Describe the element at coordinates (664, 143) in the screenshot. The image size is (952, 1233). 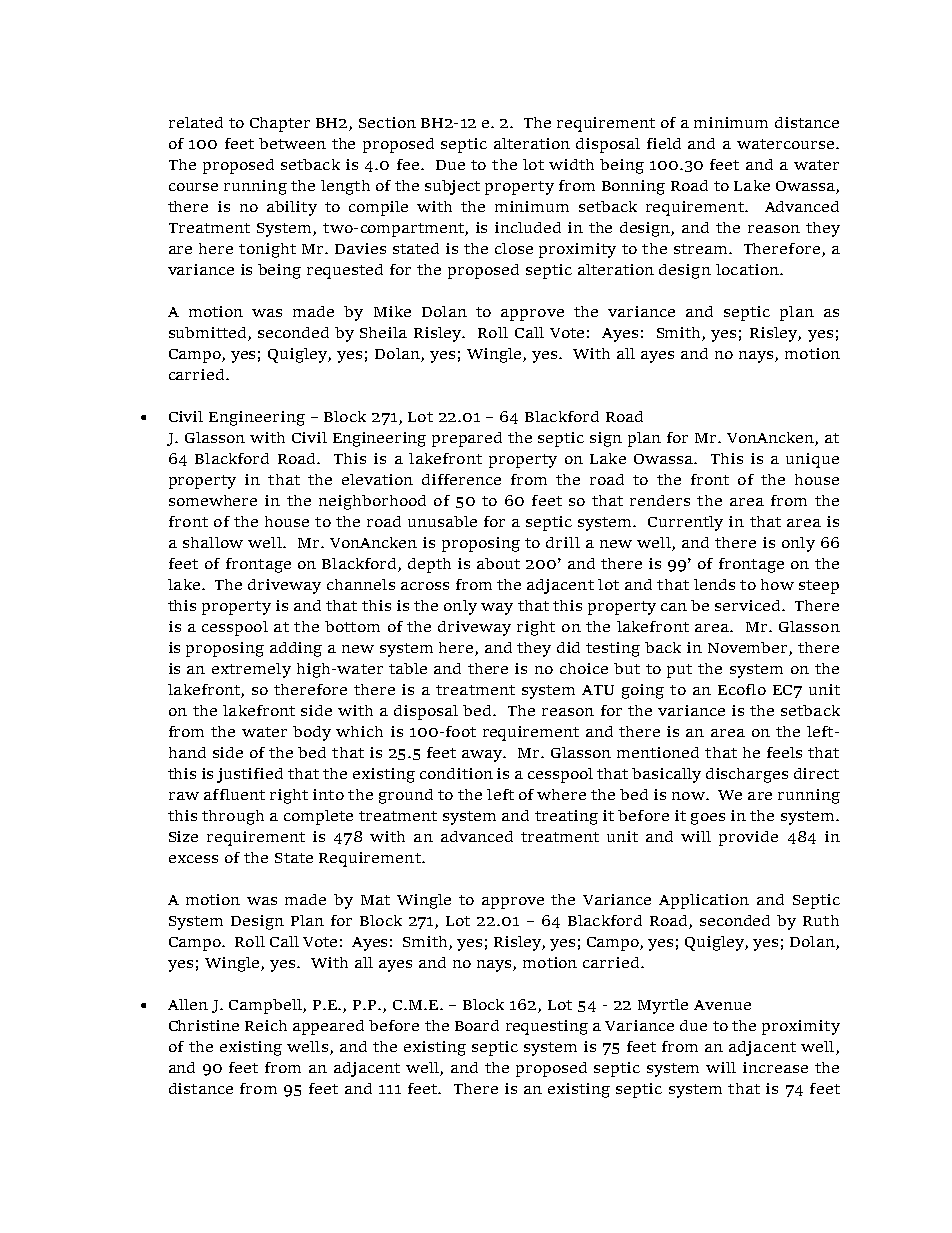
I see `field` at that location.
